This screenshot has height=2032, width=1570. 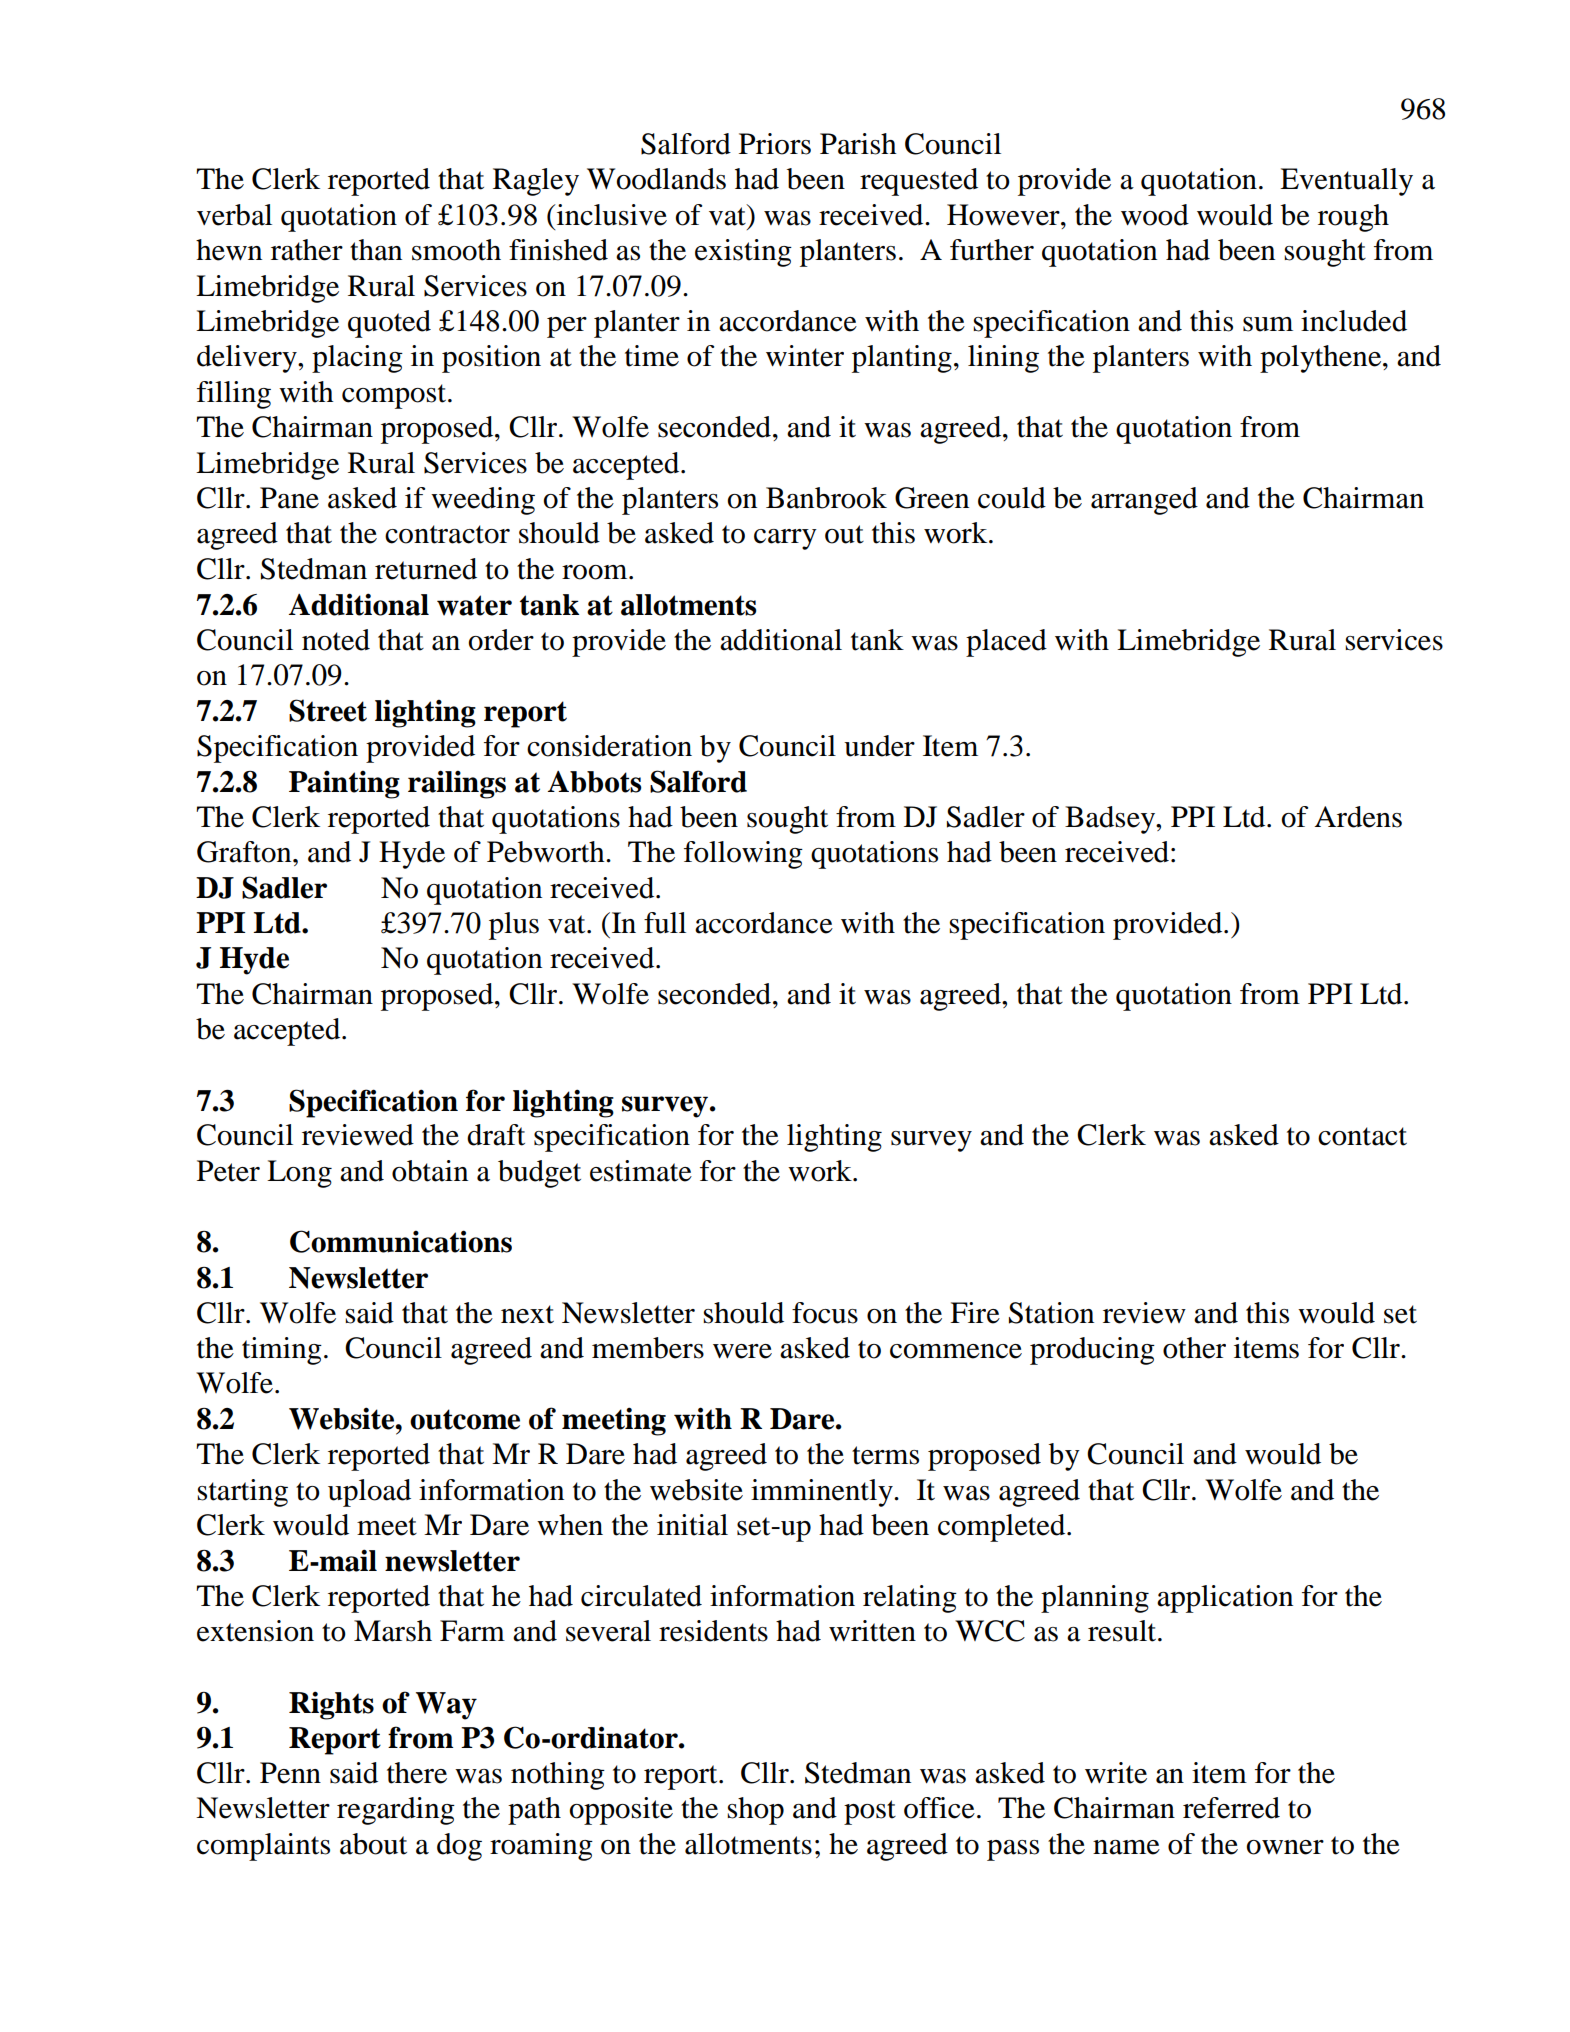 What do you see at coordinates (376, 250) in the screenshot?
I see `than` at bounding box center [376, 250].
